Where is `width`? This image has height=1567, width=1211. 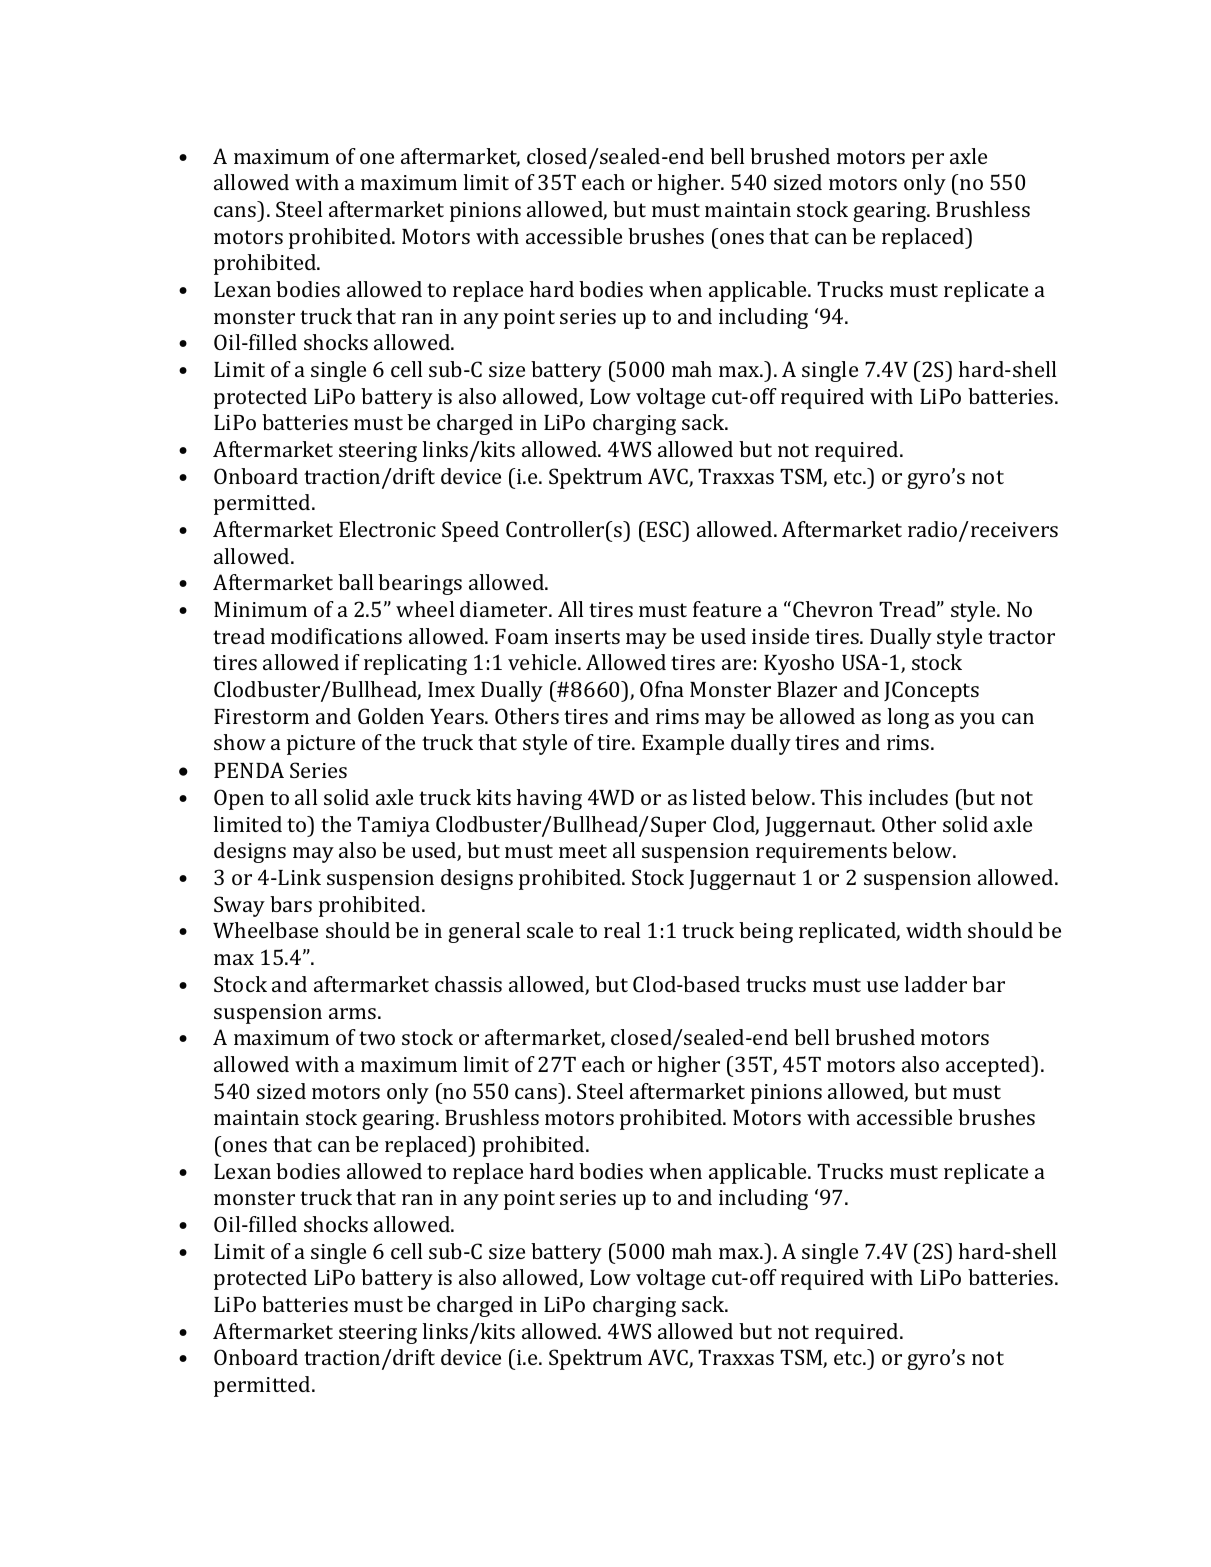
width is located at coordinates (934, 930).
